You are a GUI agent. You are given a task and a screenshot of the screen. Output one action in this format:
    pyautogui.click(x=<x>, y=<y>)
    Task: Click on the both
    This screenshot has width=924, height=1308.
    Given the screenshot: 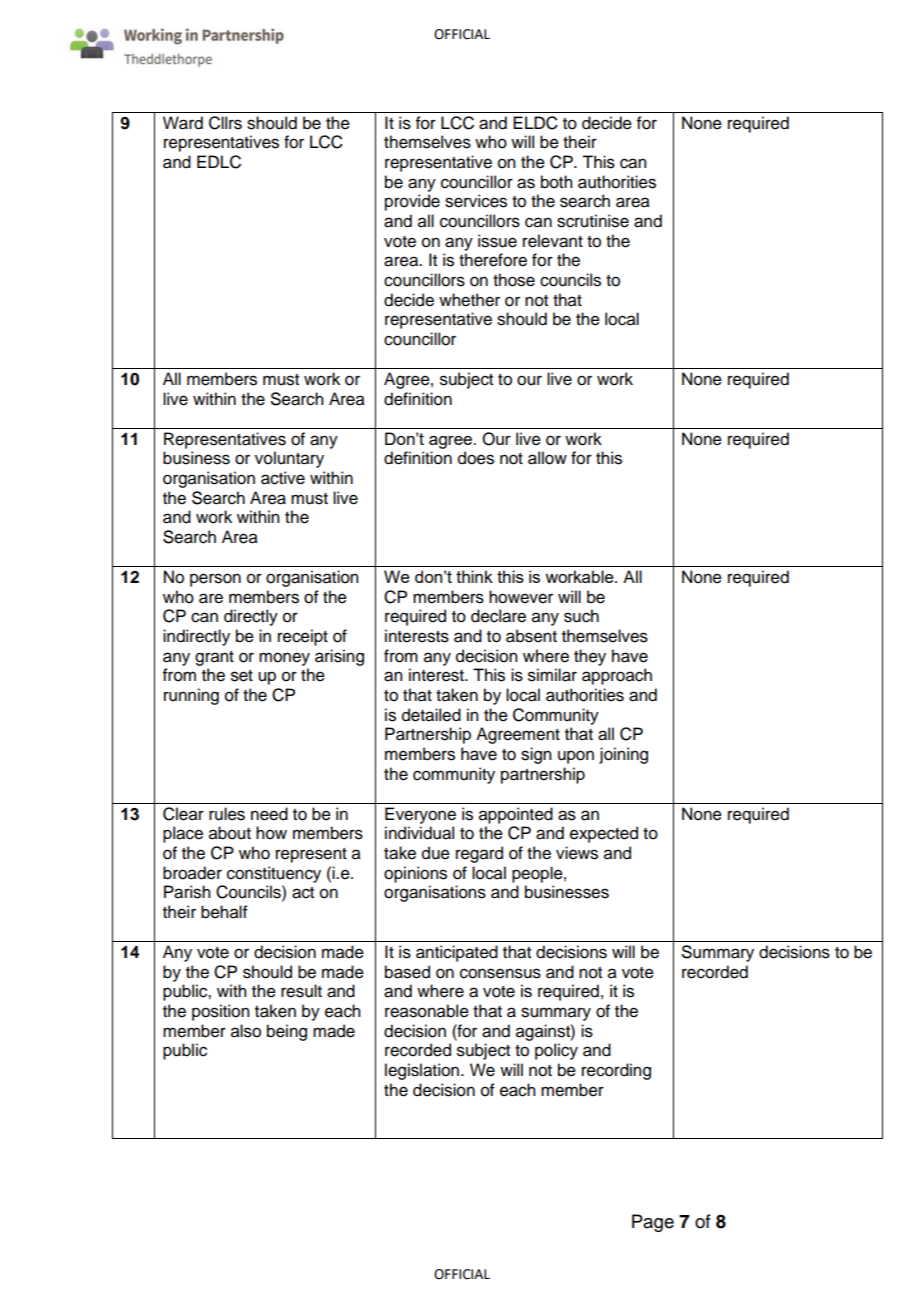 What is the action you would take?
    pyautogui.click(x=556, y=182)
